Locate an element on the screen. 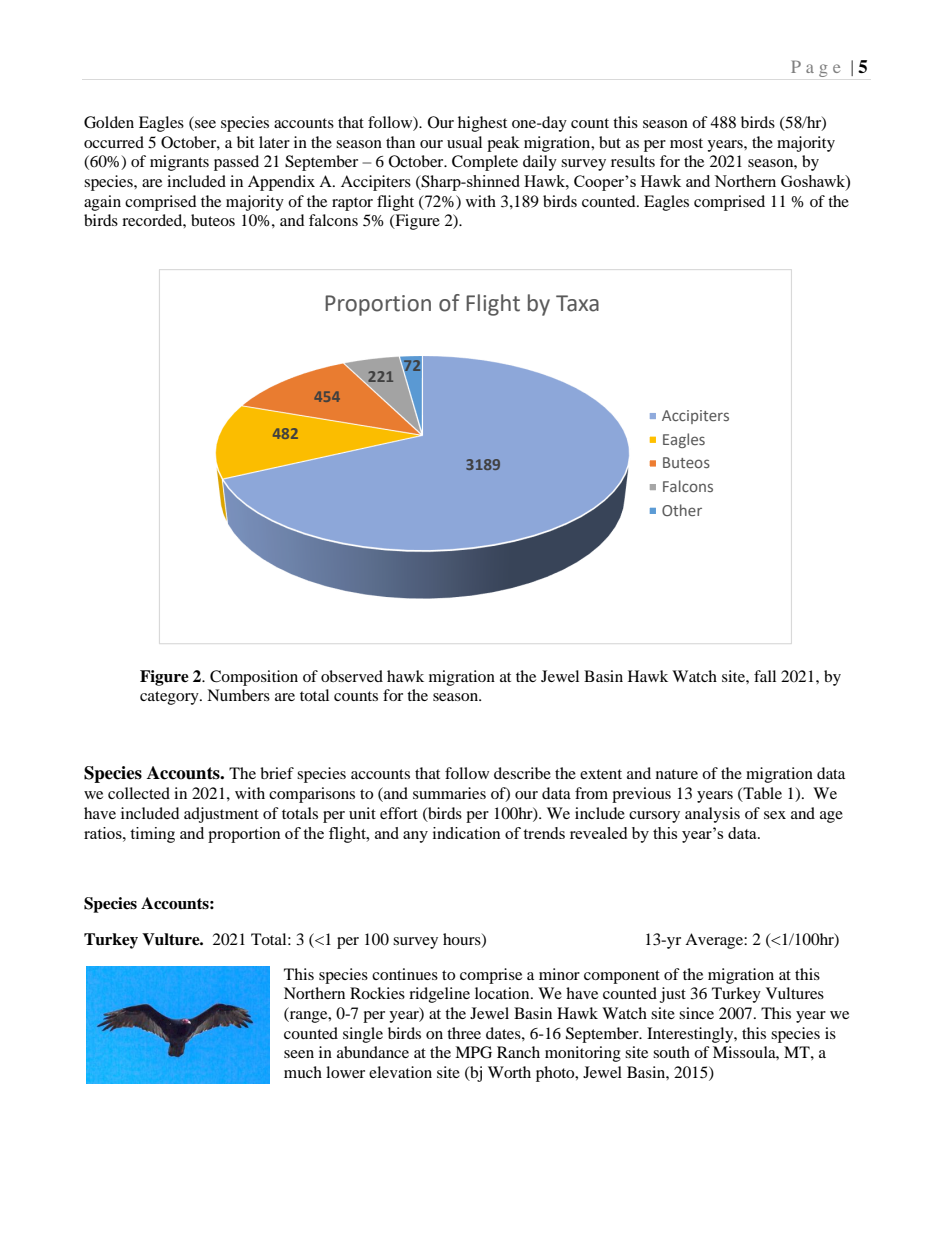 Image resolution: width=952 pixels, height=1233 pixels. usual is located at coordinates (464, 142).
